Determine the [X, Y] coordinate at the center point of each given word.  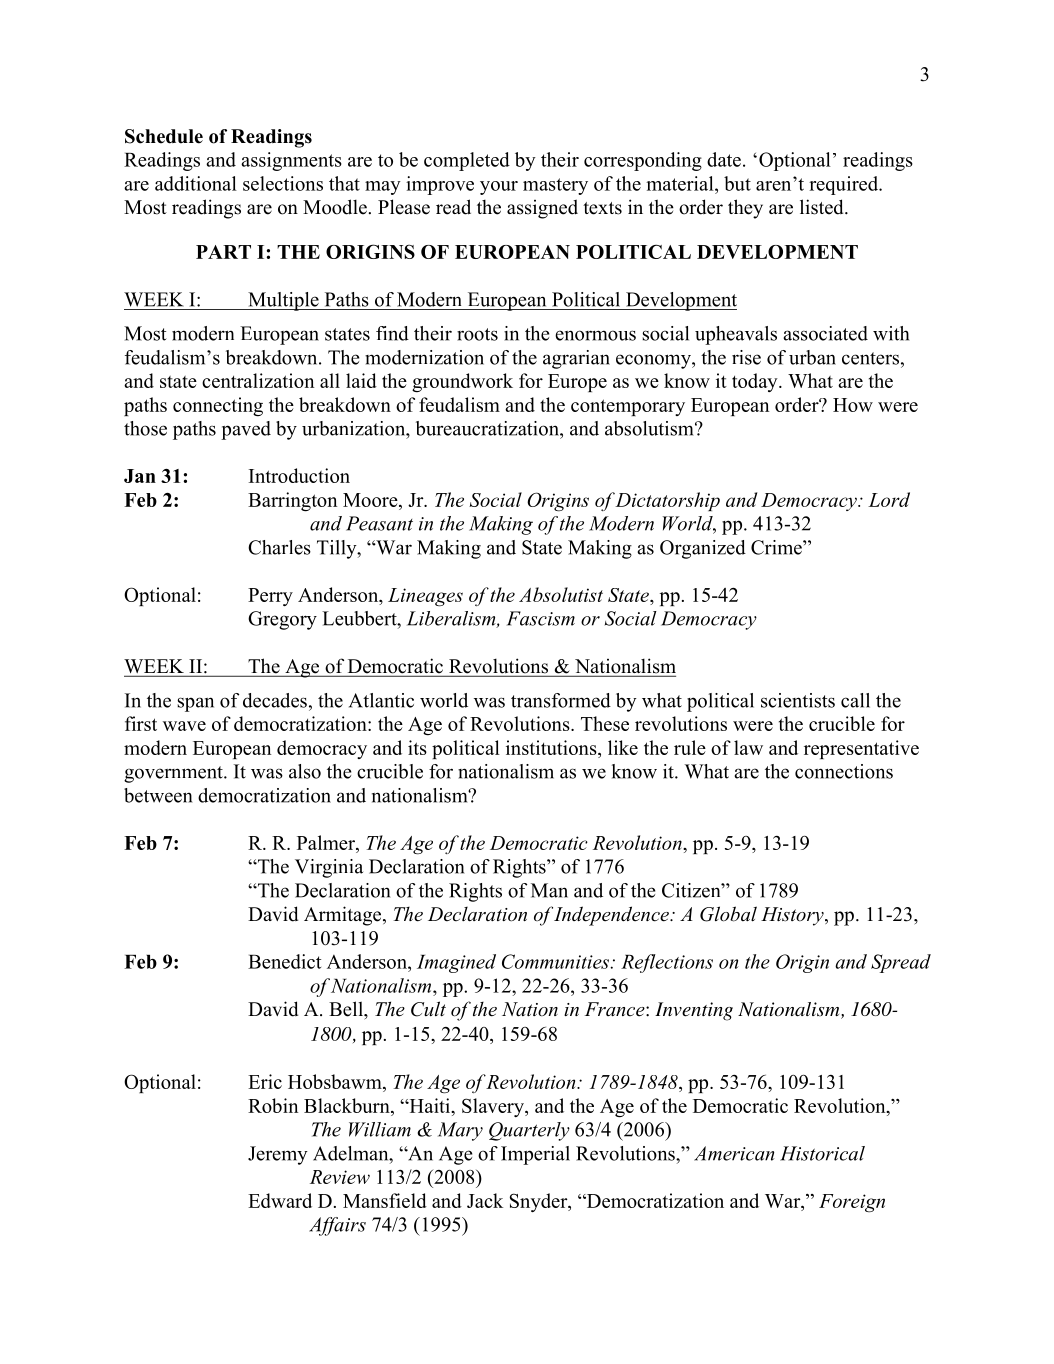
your [499, 188]
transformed [561, 700]
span [195, 704]
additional [196, 183]
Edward [280, 1200]
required [845, 185]
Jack [485, 1200]
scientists [798, 700]
